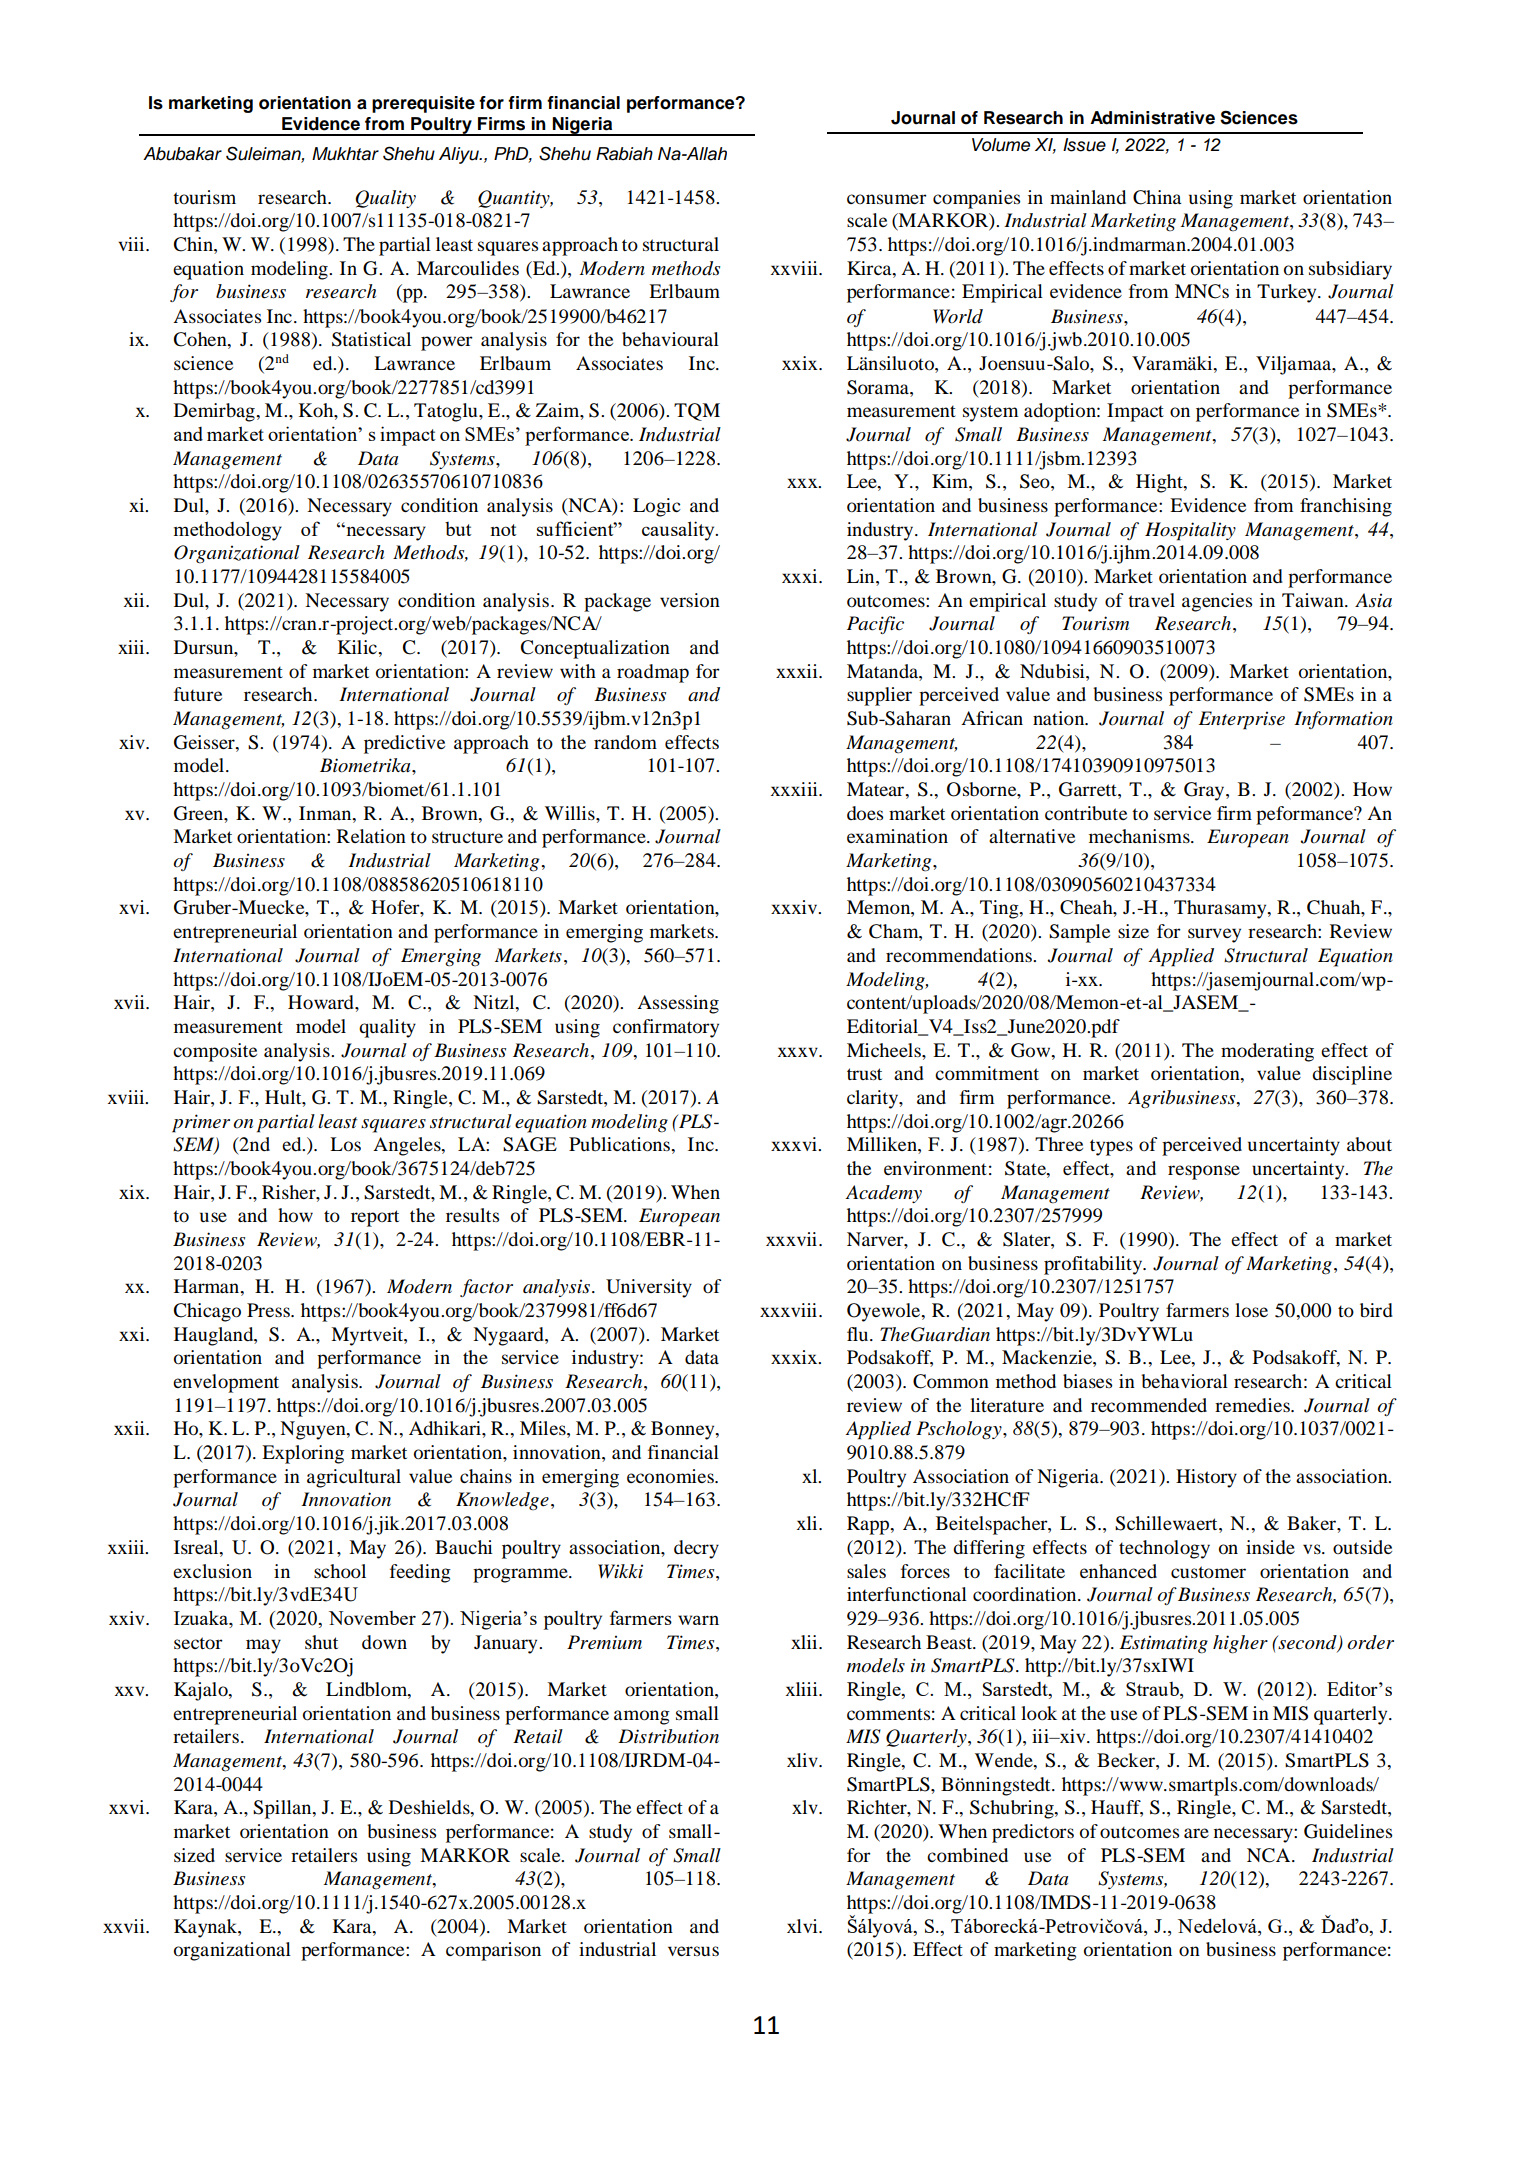 The image size is (1532, 2167). I want to click on Administrative, so click(1152, 118).
